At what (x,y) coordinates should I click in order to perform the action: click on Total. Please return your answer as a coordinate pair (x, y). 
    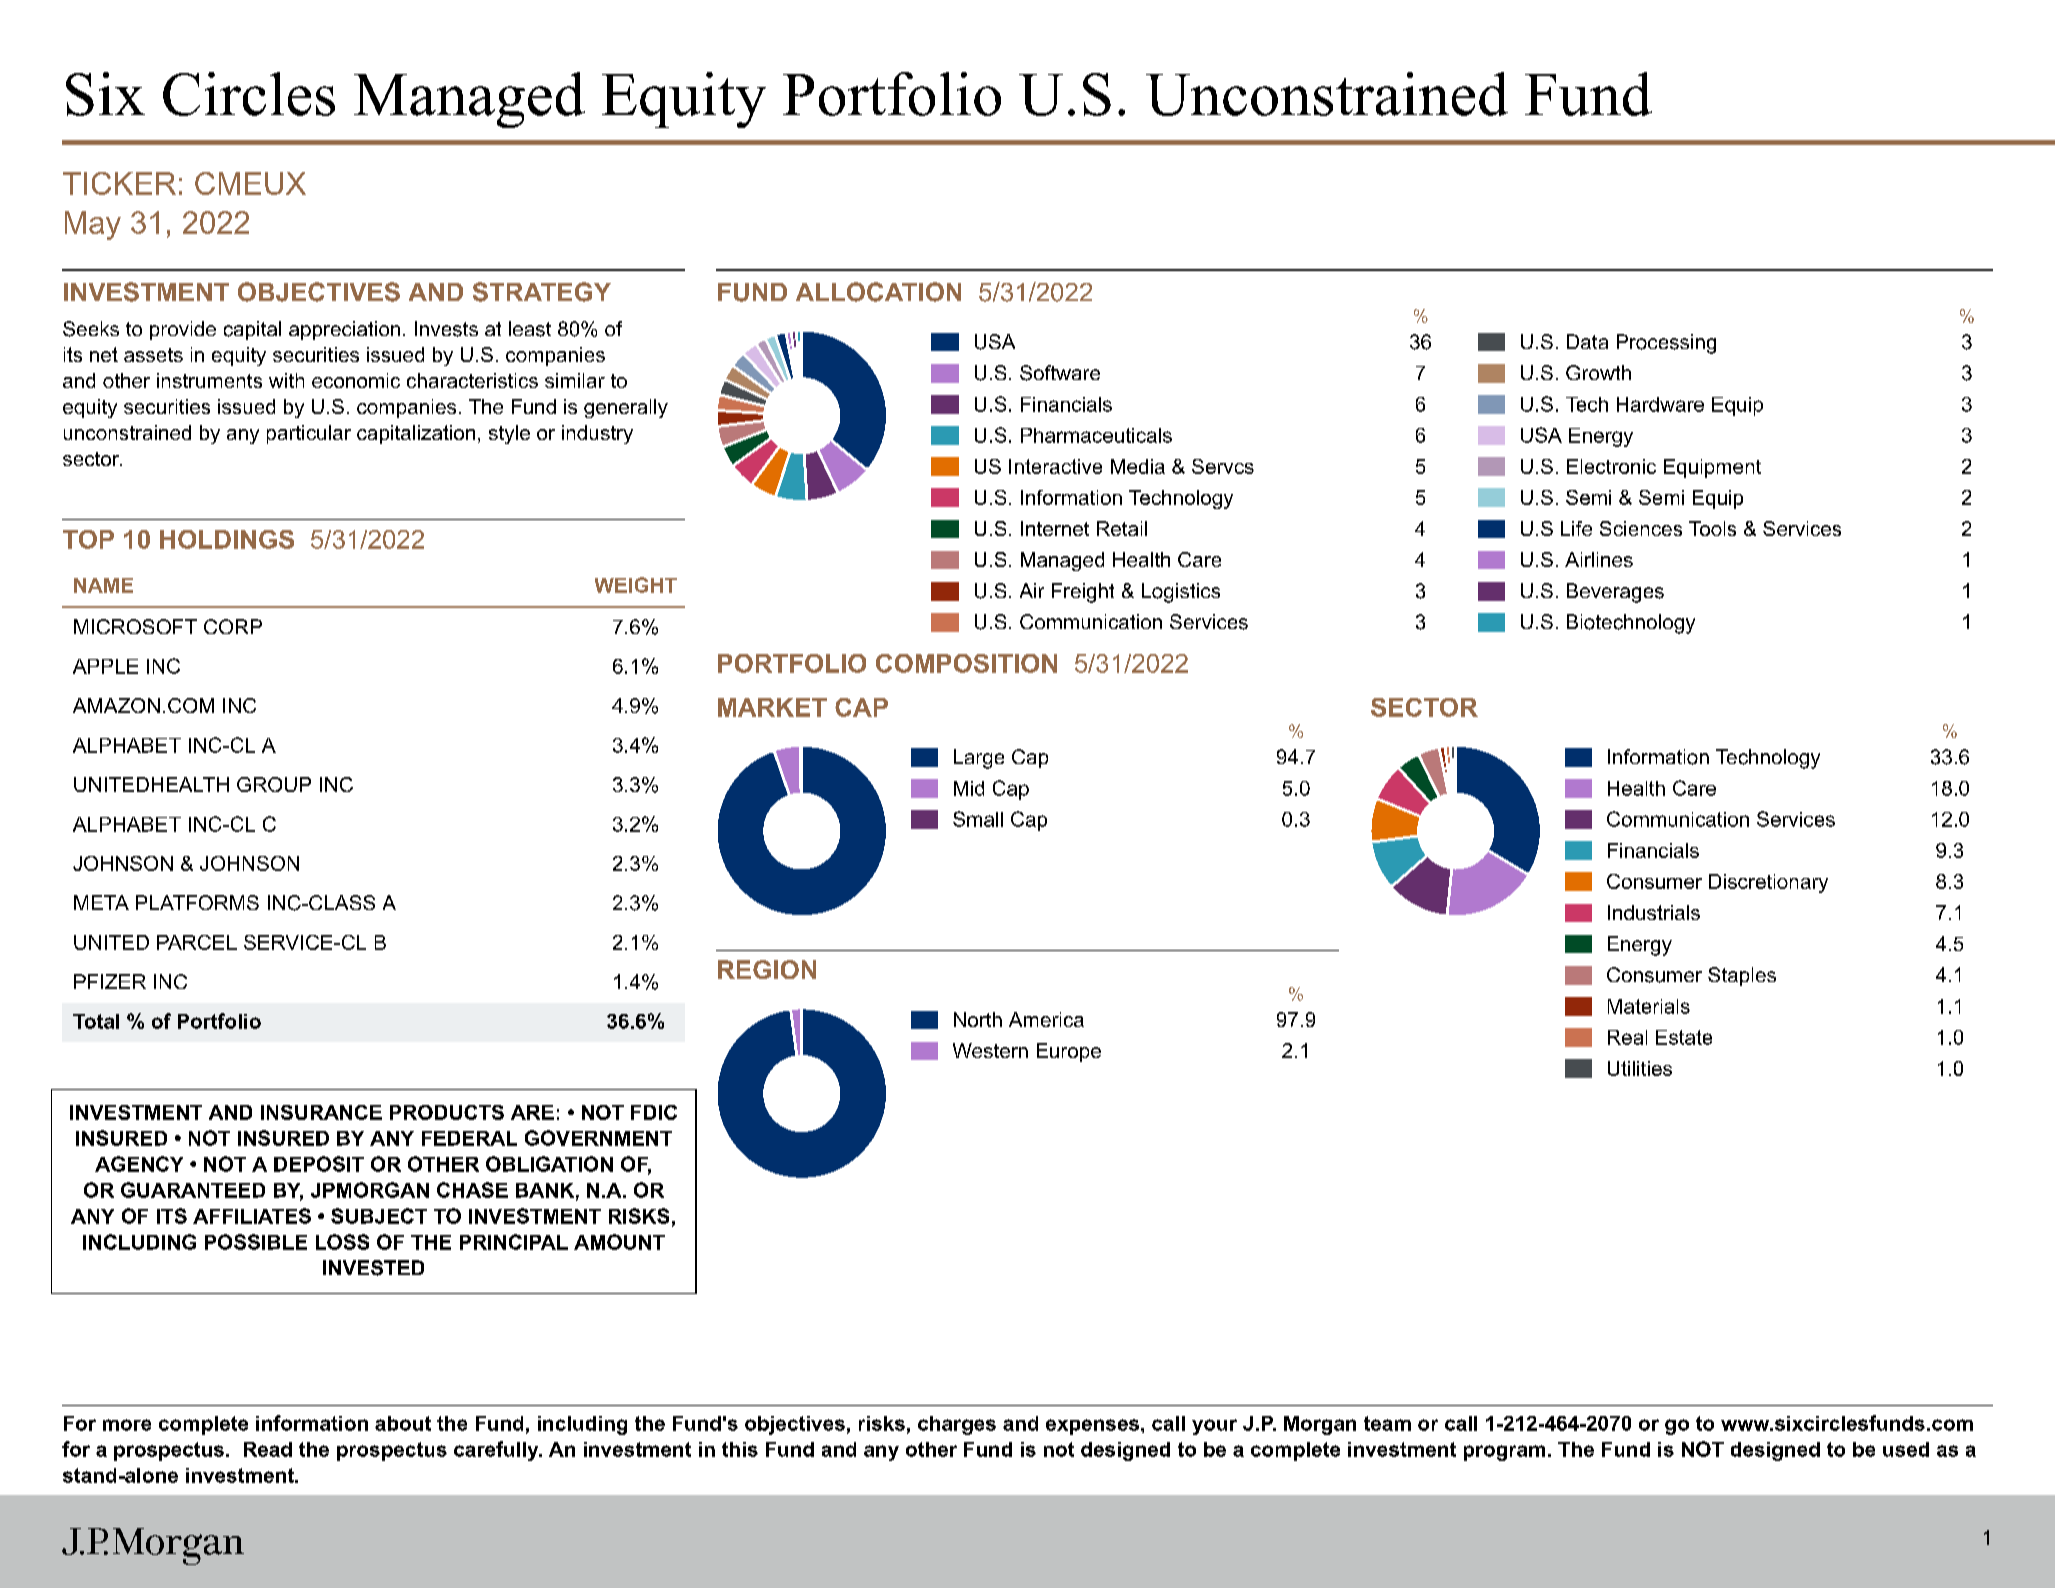
    Looking at the image, I should click on (96, 1021).
